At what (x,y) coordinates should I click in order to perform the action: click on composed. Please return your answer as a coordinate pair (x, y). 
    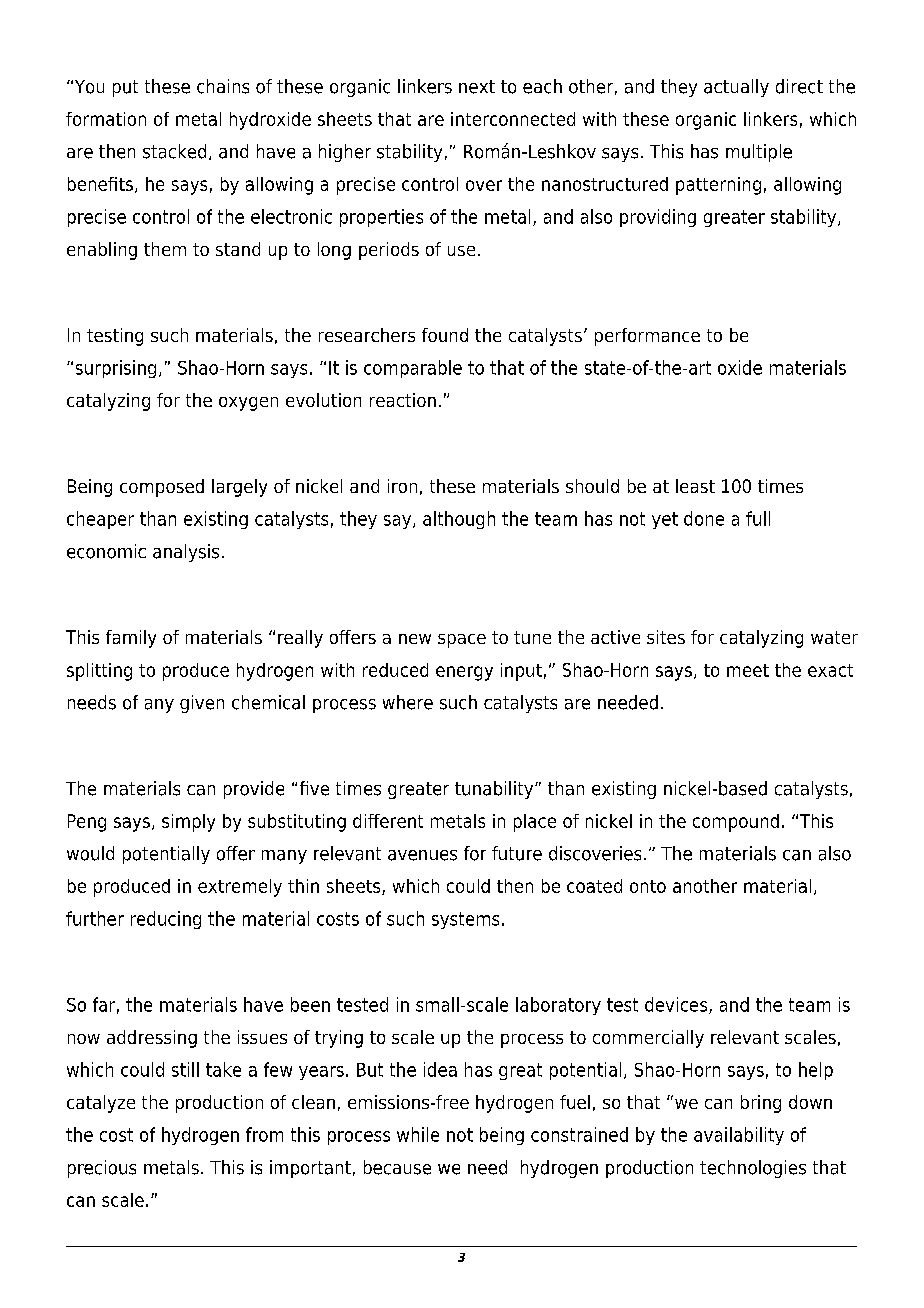
    Looking at the image, I should click on (162, 488).
